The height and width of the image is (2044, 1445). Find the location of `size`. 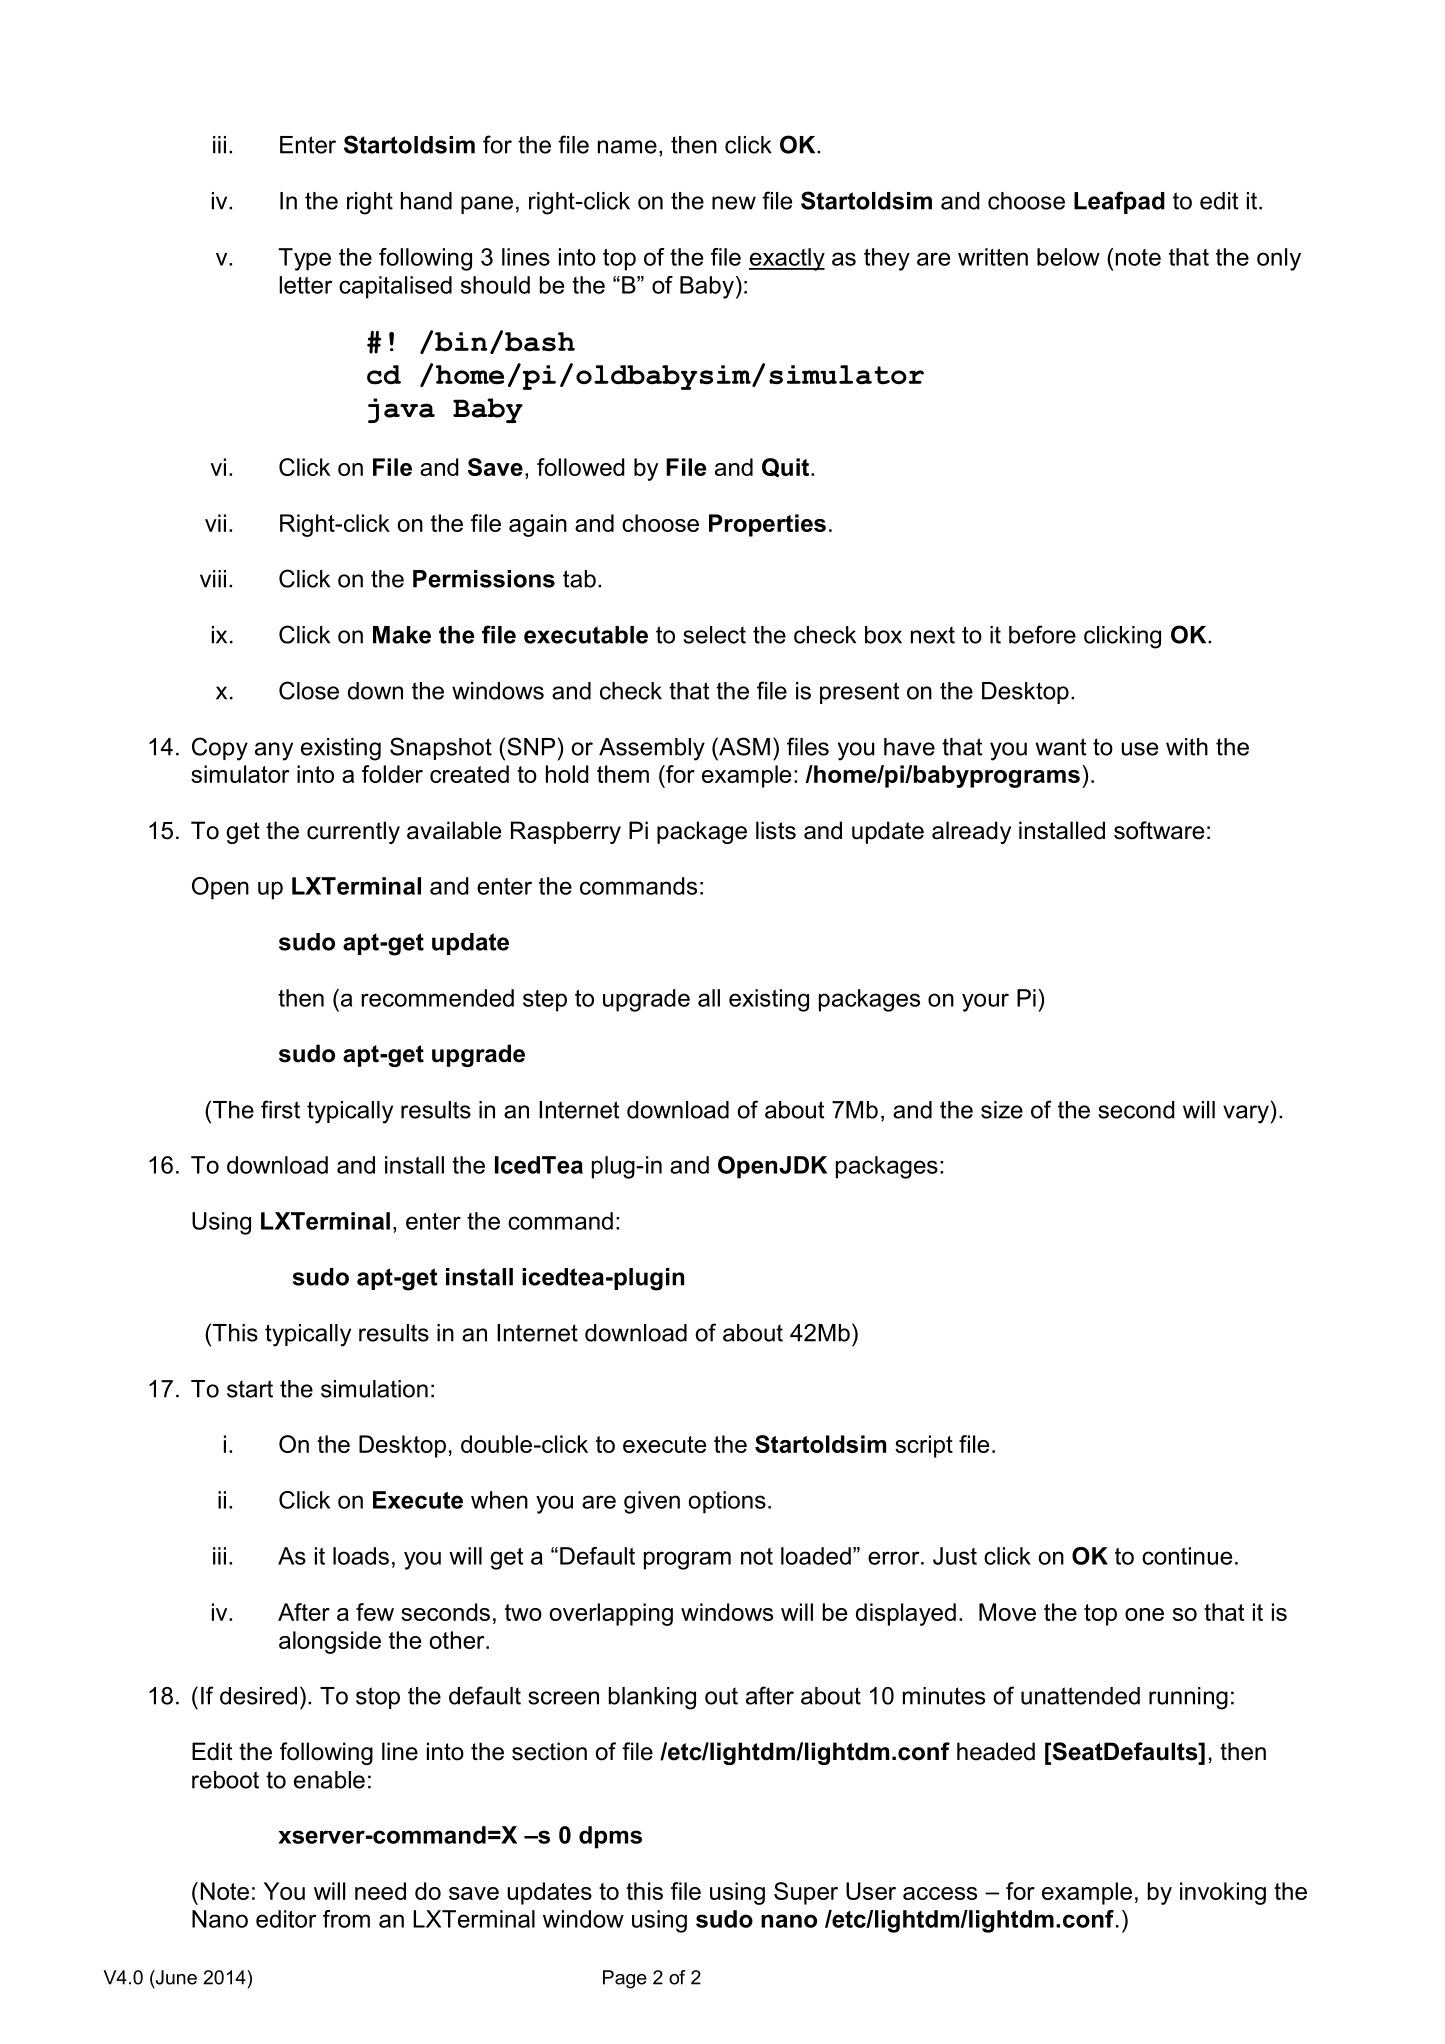

size is located at coordinates (1002, 1110).
